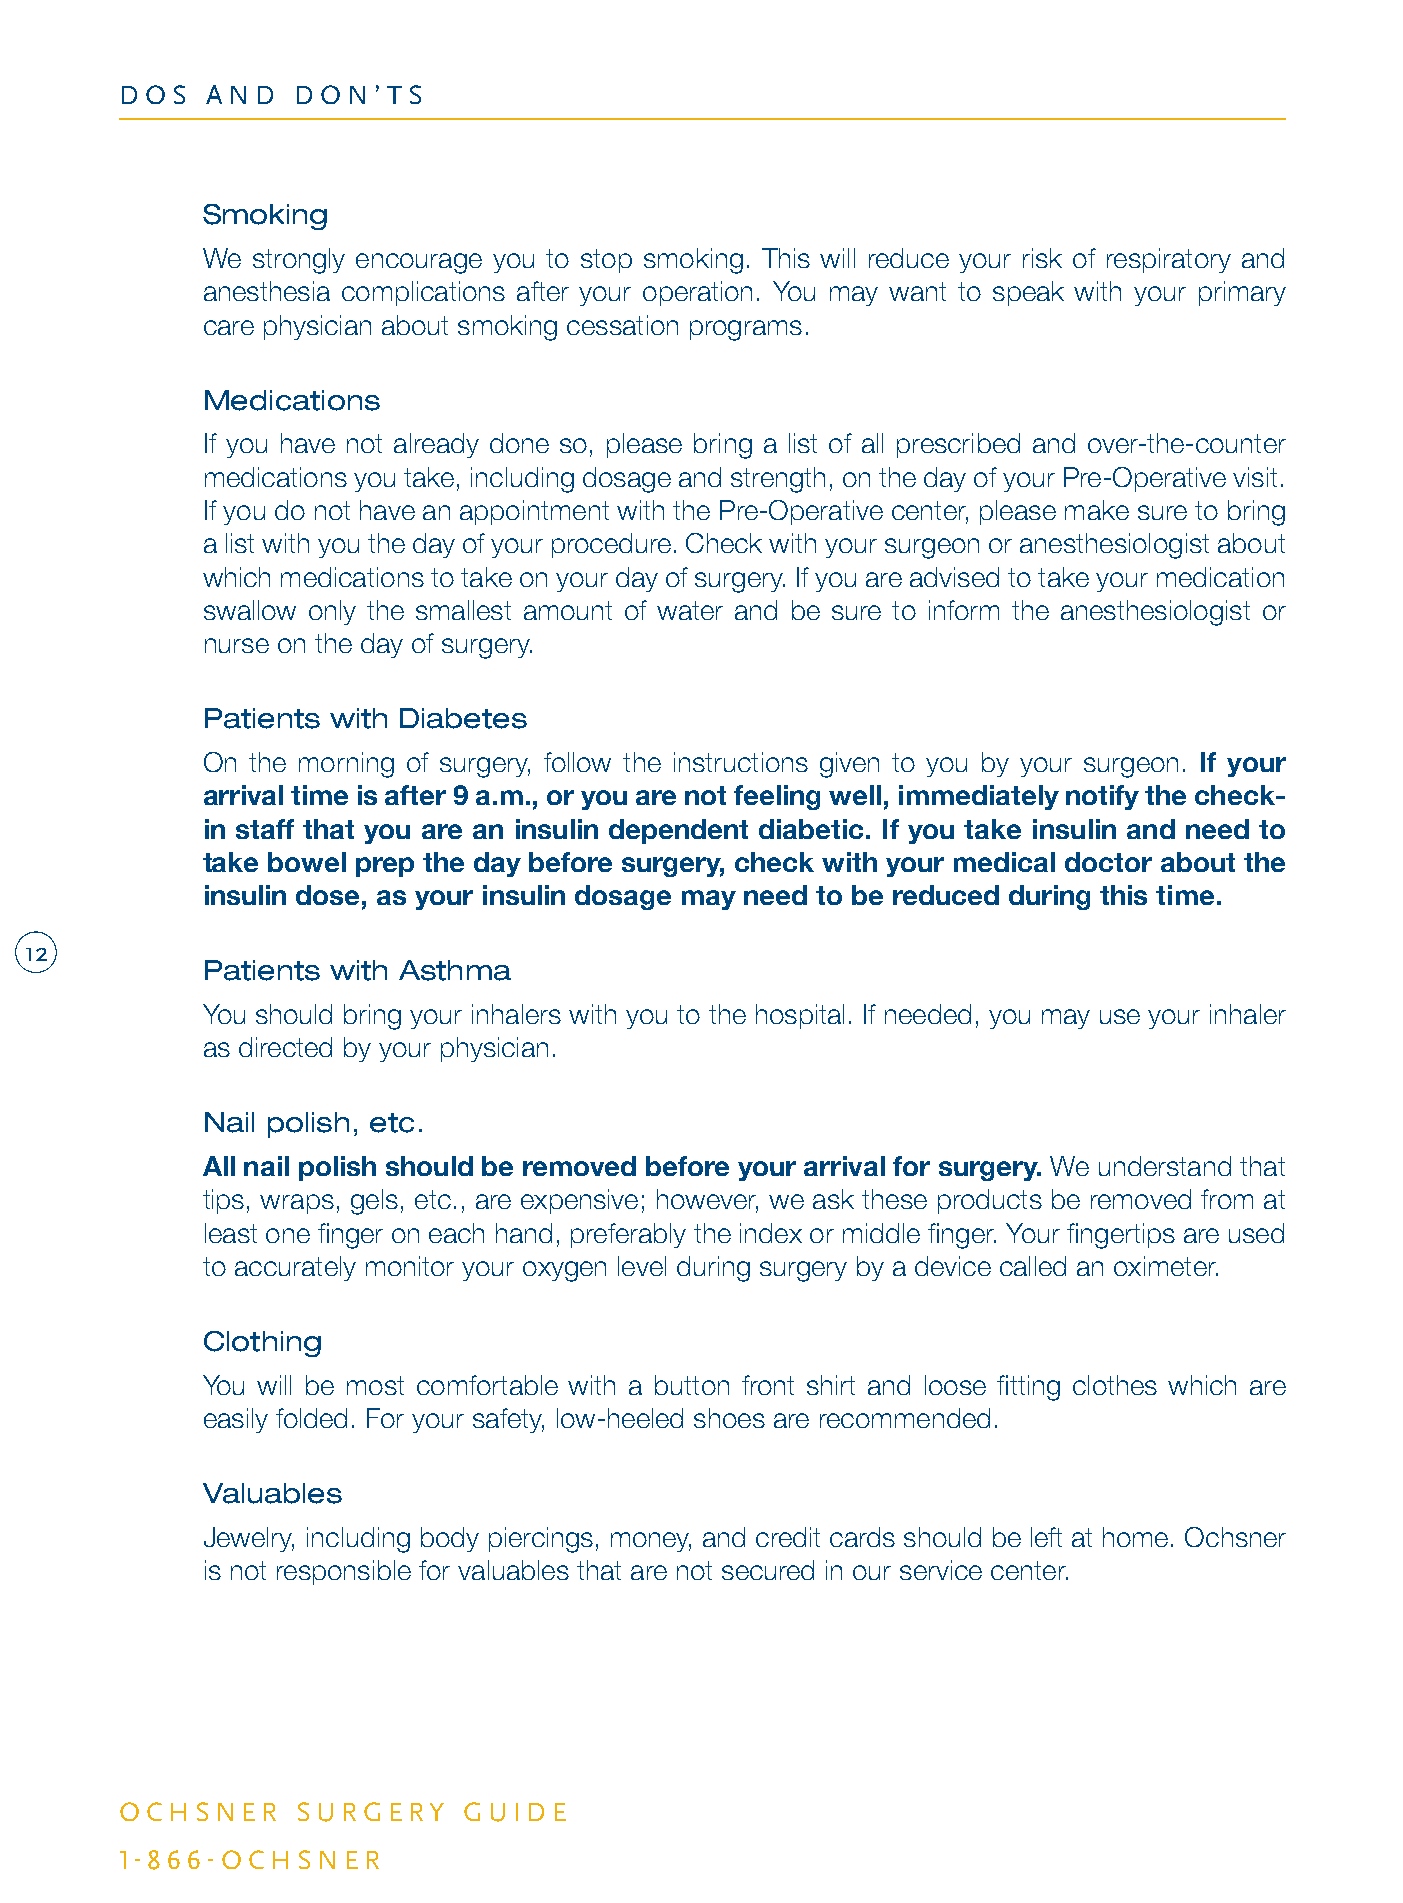 The height and width of the screenshot is (1903, 1403). I want to click on home, so click(1135, 1537).
